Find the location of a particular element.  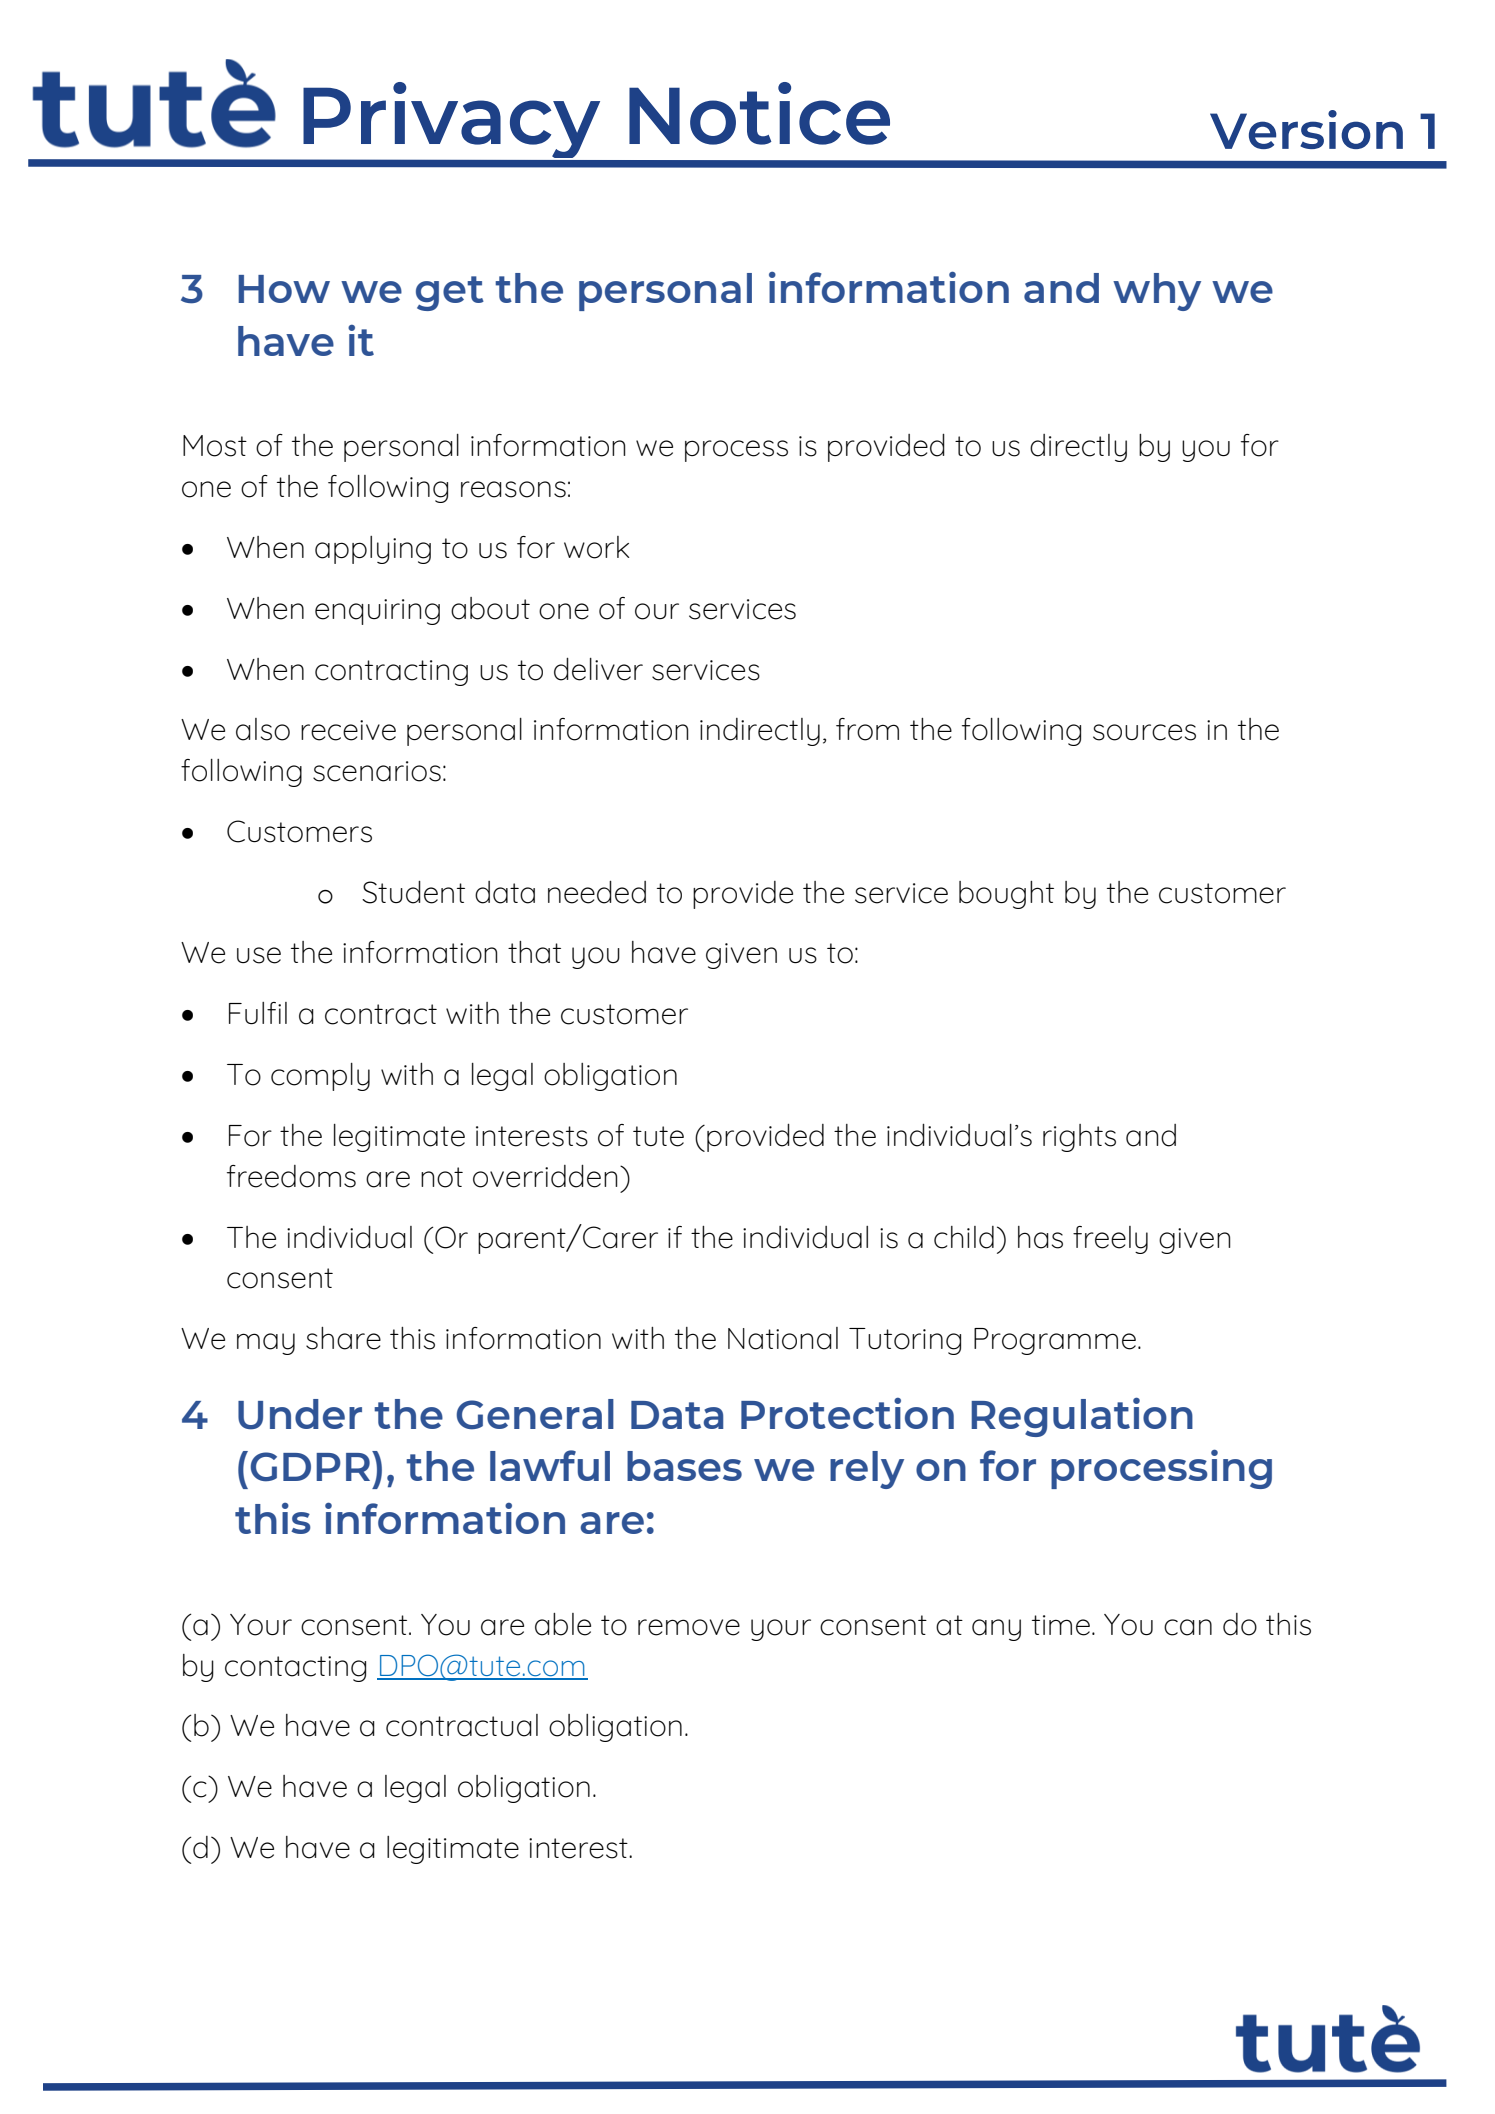

Notice is located at coordinates (759, 113).
